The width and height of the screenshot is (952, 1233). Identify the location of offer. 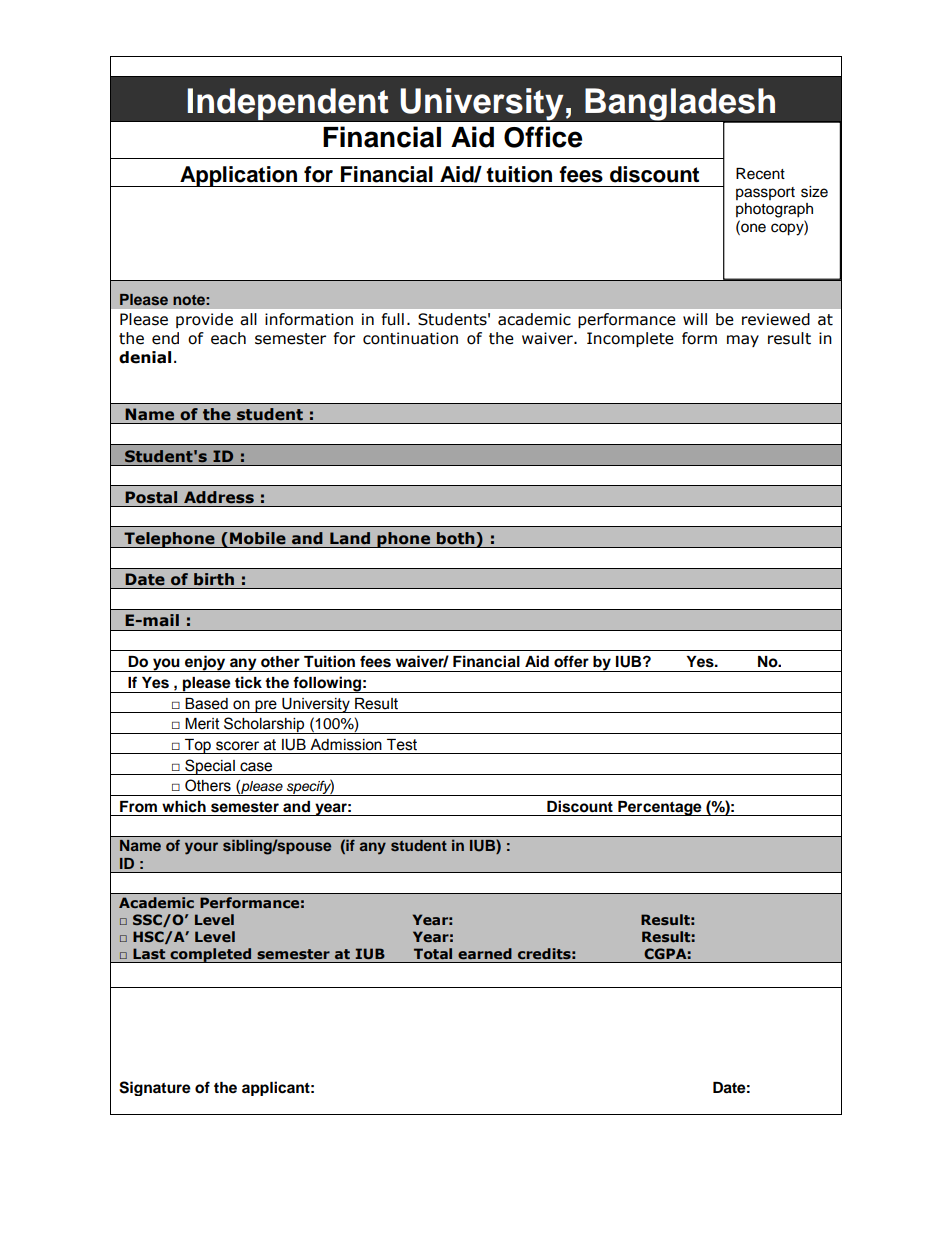
(571, 661).
